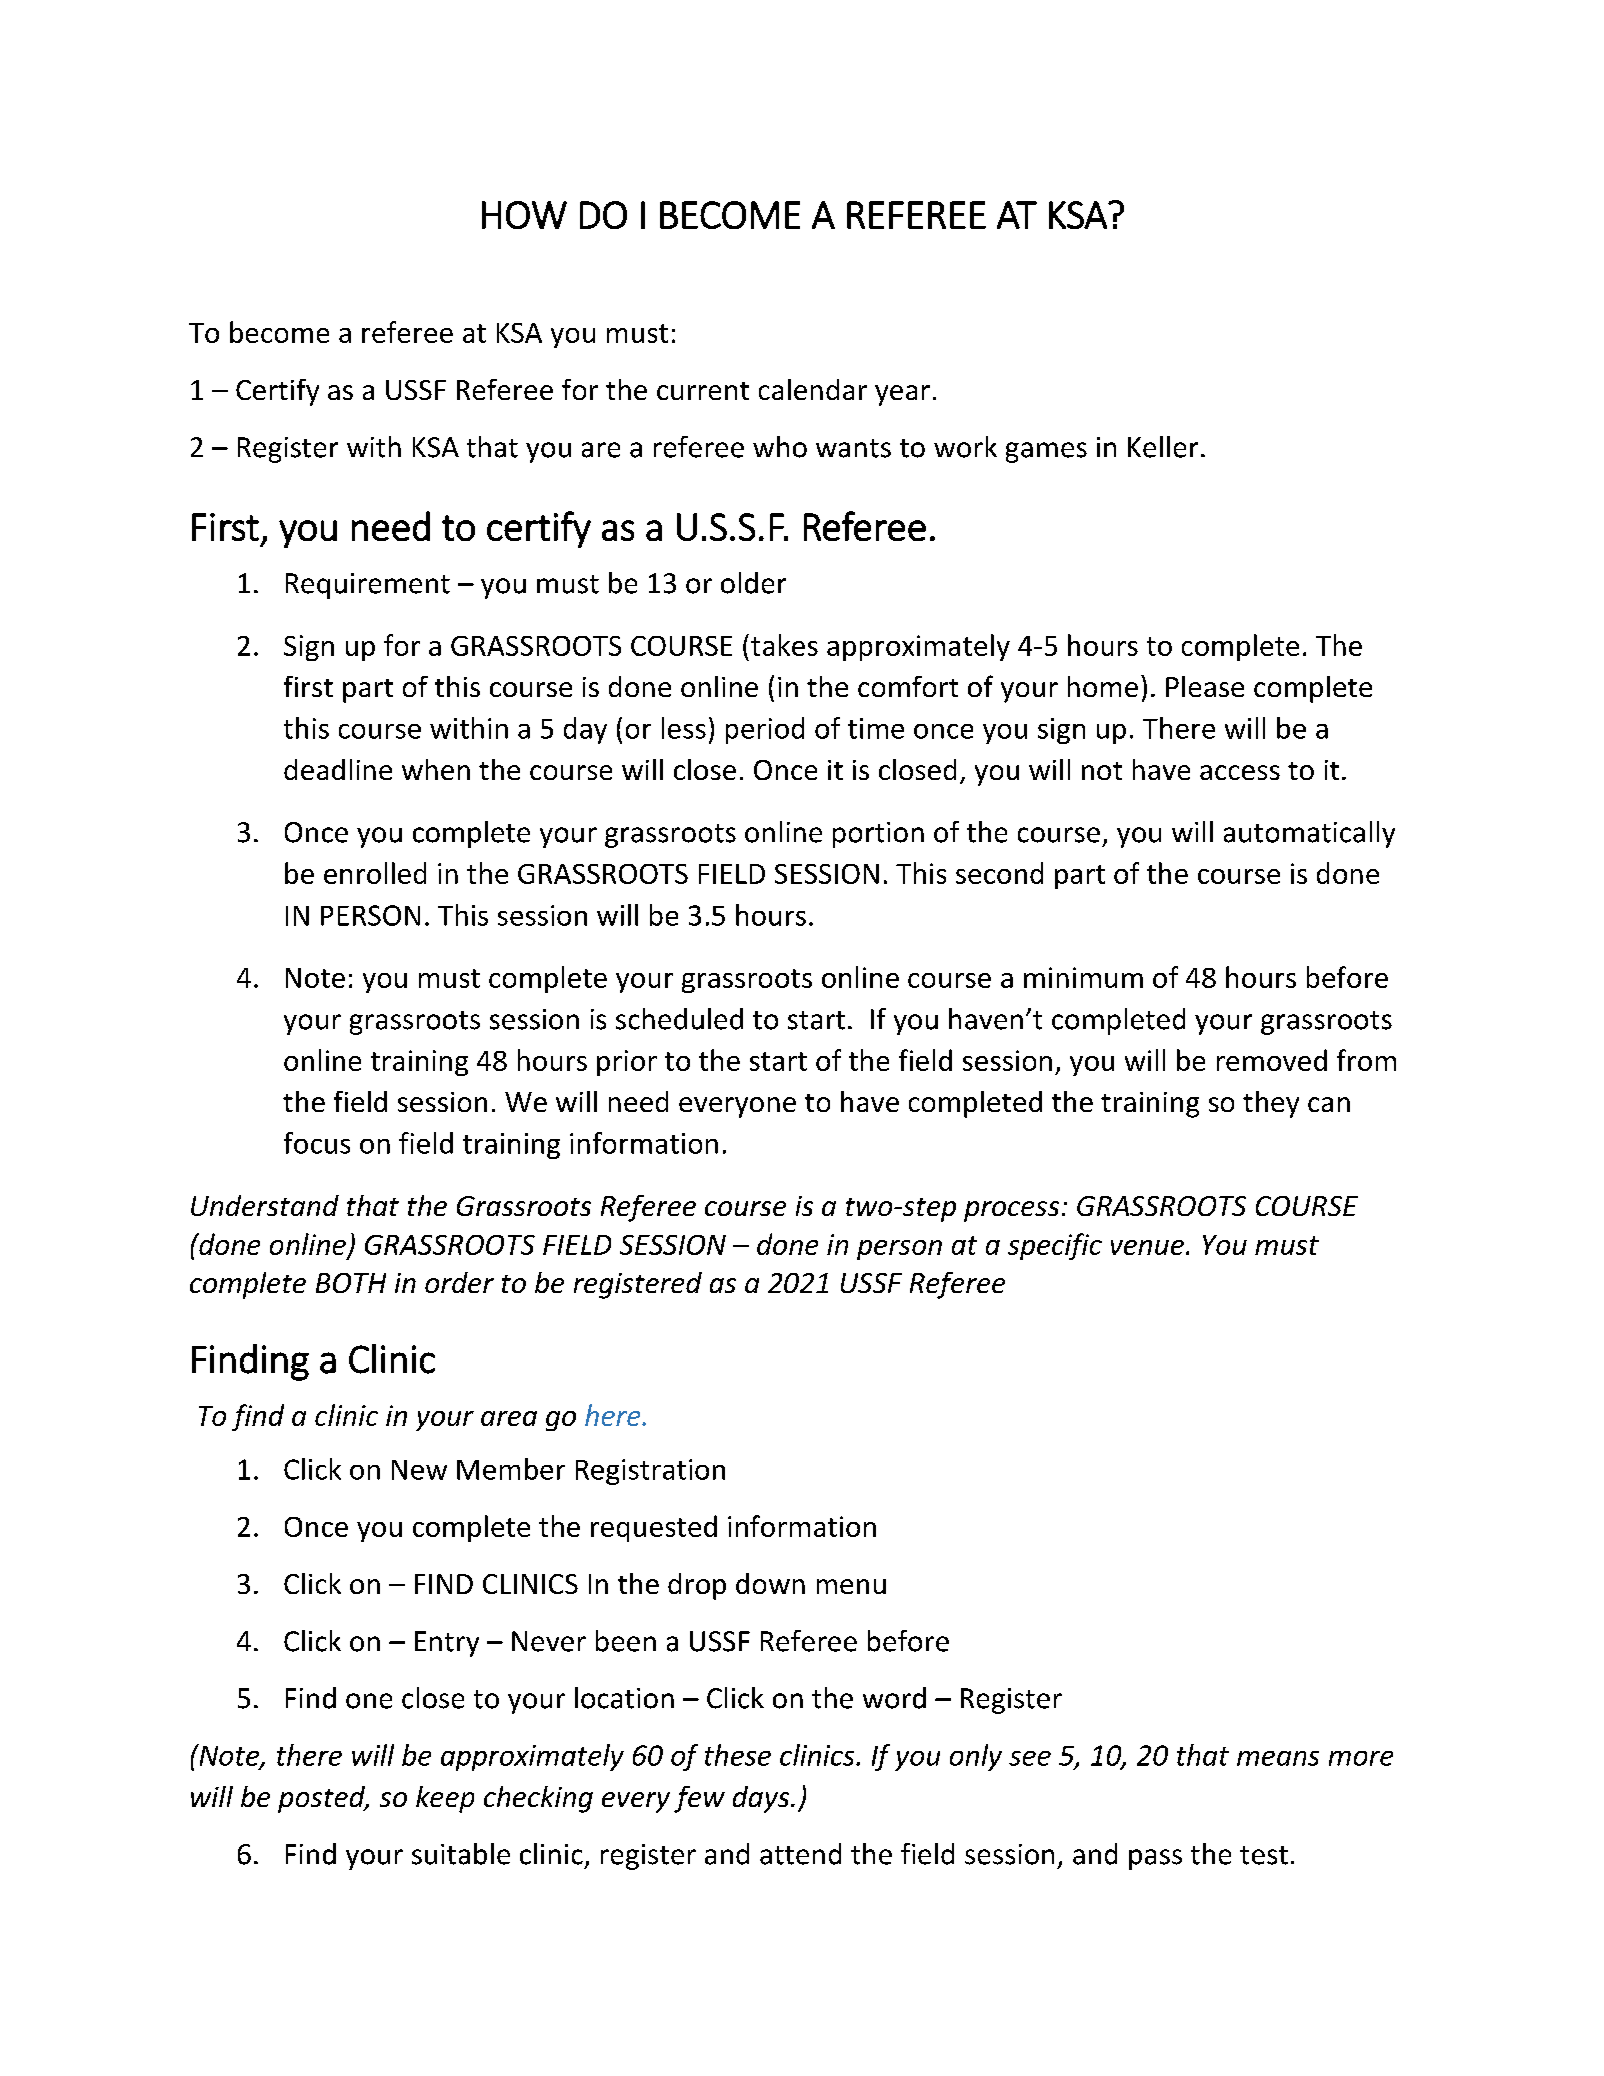 This document has width=1604, height=2076. Describe the element at coordinates (902, 395) in the document. I see `year` at that location.
